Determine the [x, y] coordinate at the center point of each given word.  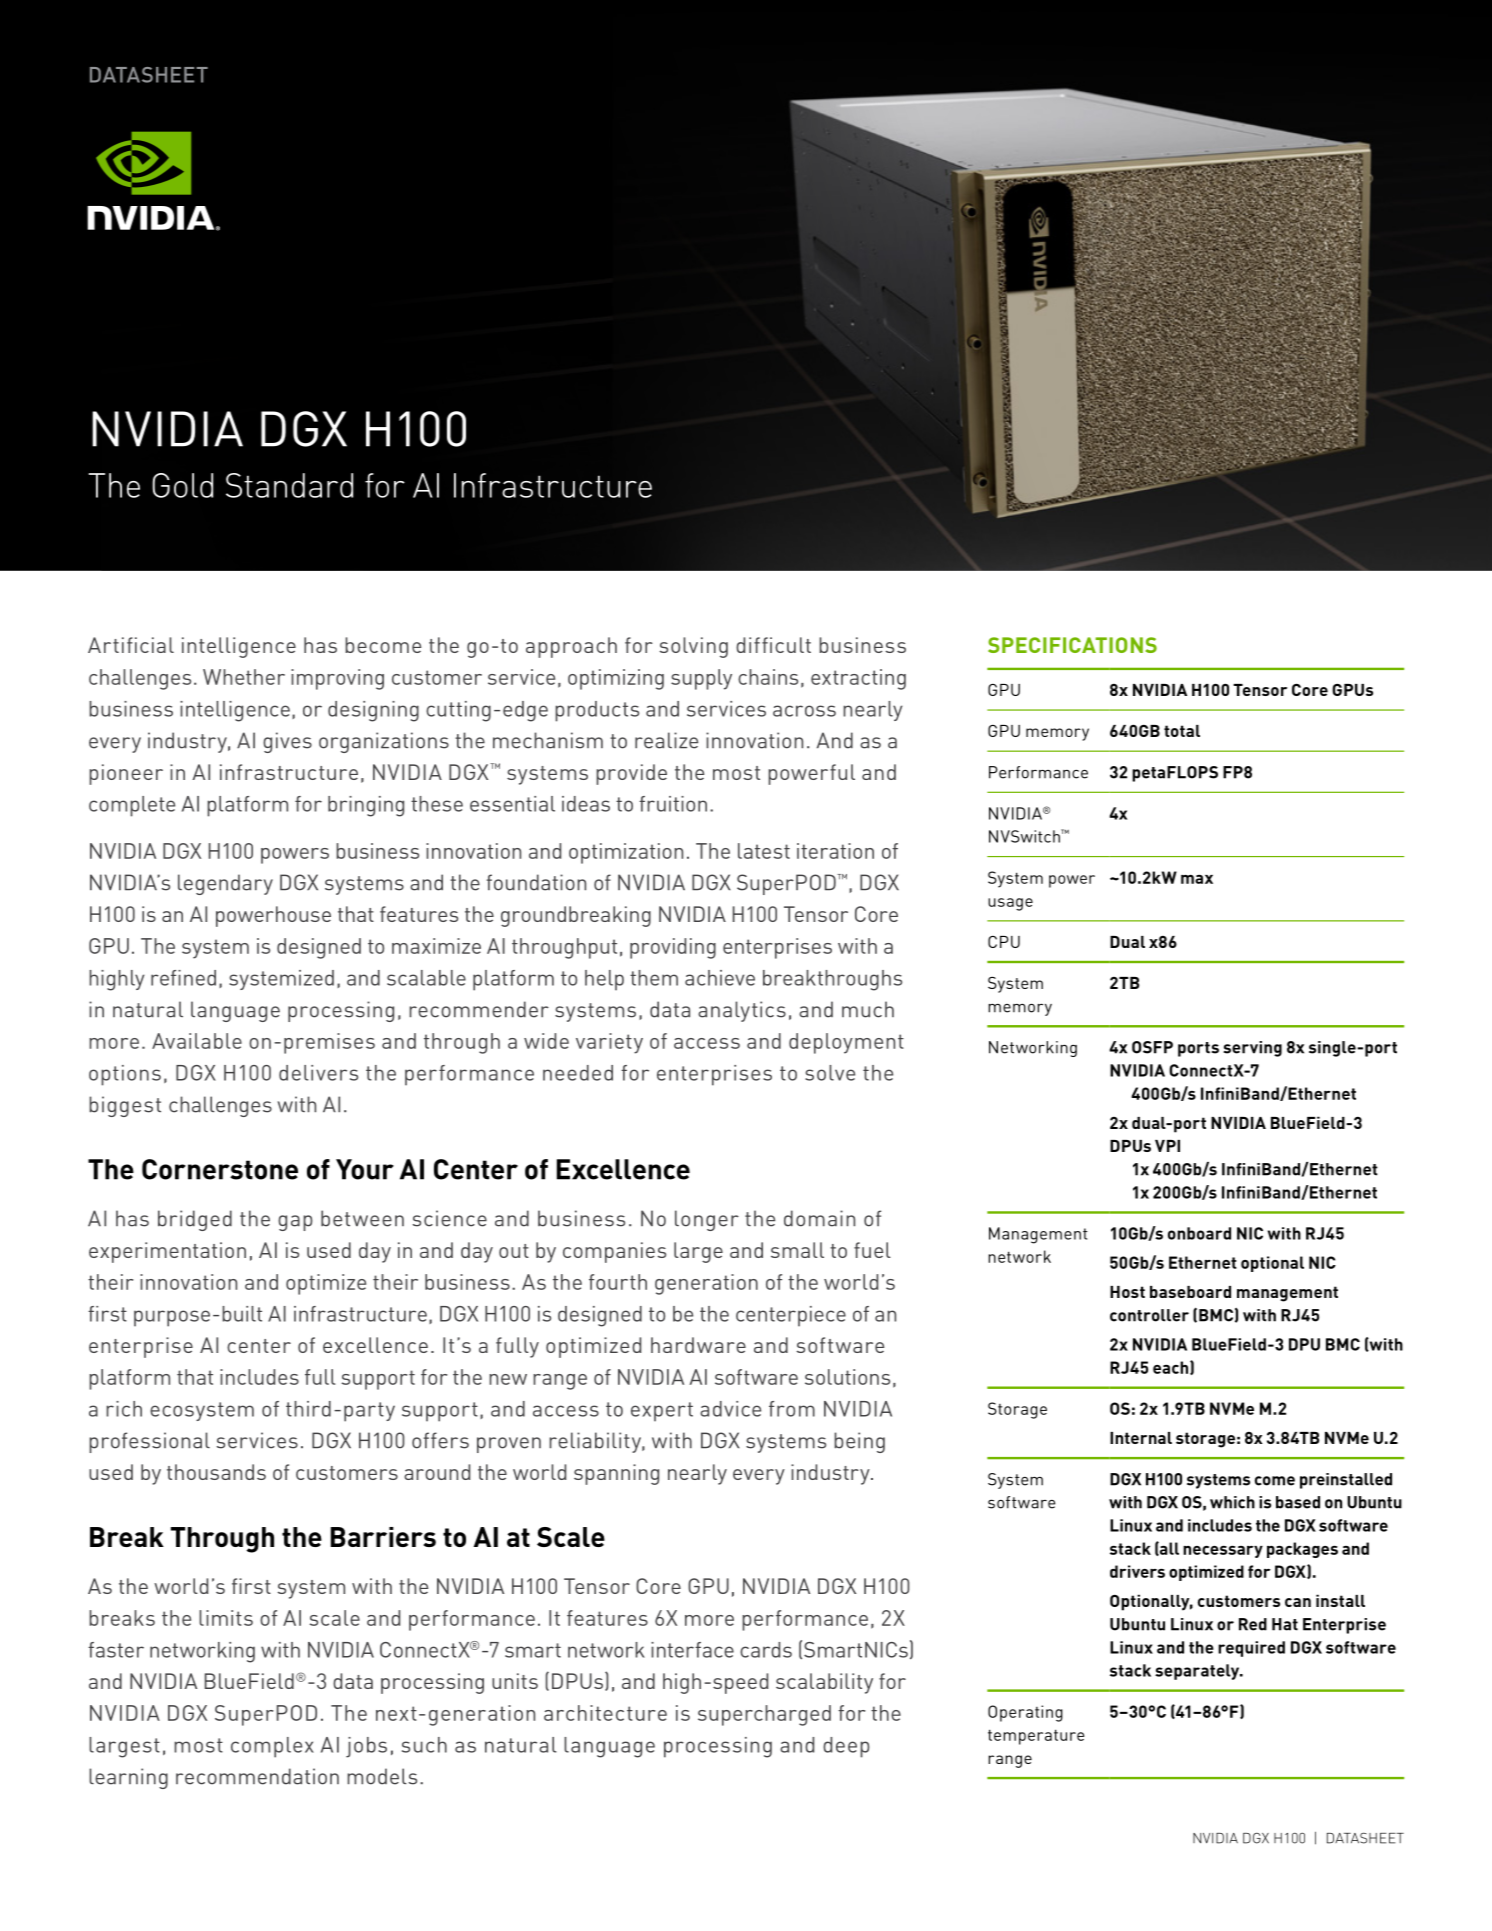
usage [1010, 904]
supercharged [764, 1715]
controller [1149, 1315]
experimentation [167, 1252]
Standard [289, 485]
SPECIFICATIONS [1072, 645]
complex [272, 1747]
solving [693, 647]
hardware [698, 1345]
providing [673, 948]
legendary [225, 884]
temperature [1036, 1737]
